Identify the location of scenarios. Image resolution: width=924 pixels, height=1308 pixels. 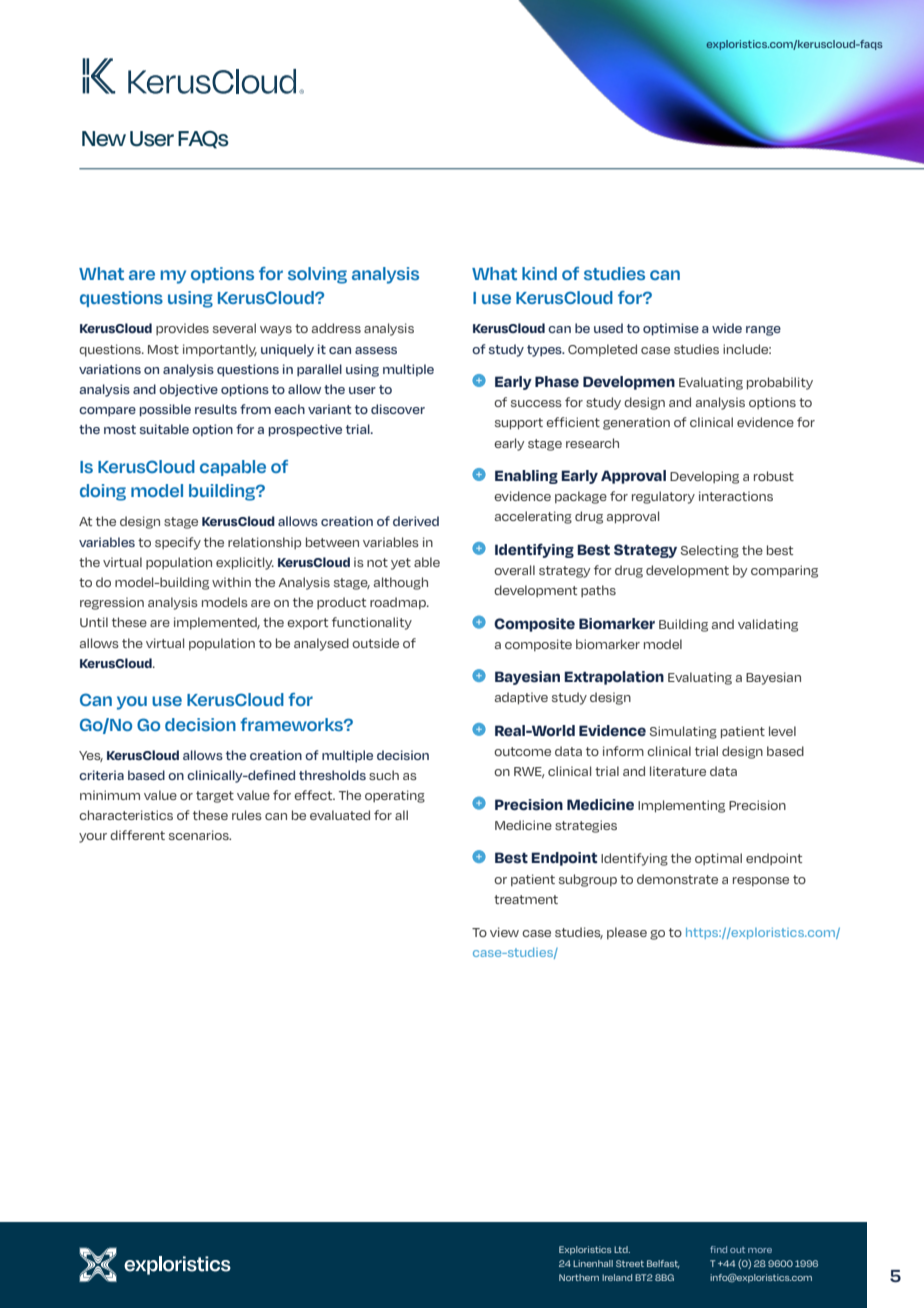
(200, 835).
